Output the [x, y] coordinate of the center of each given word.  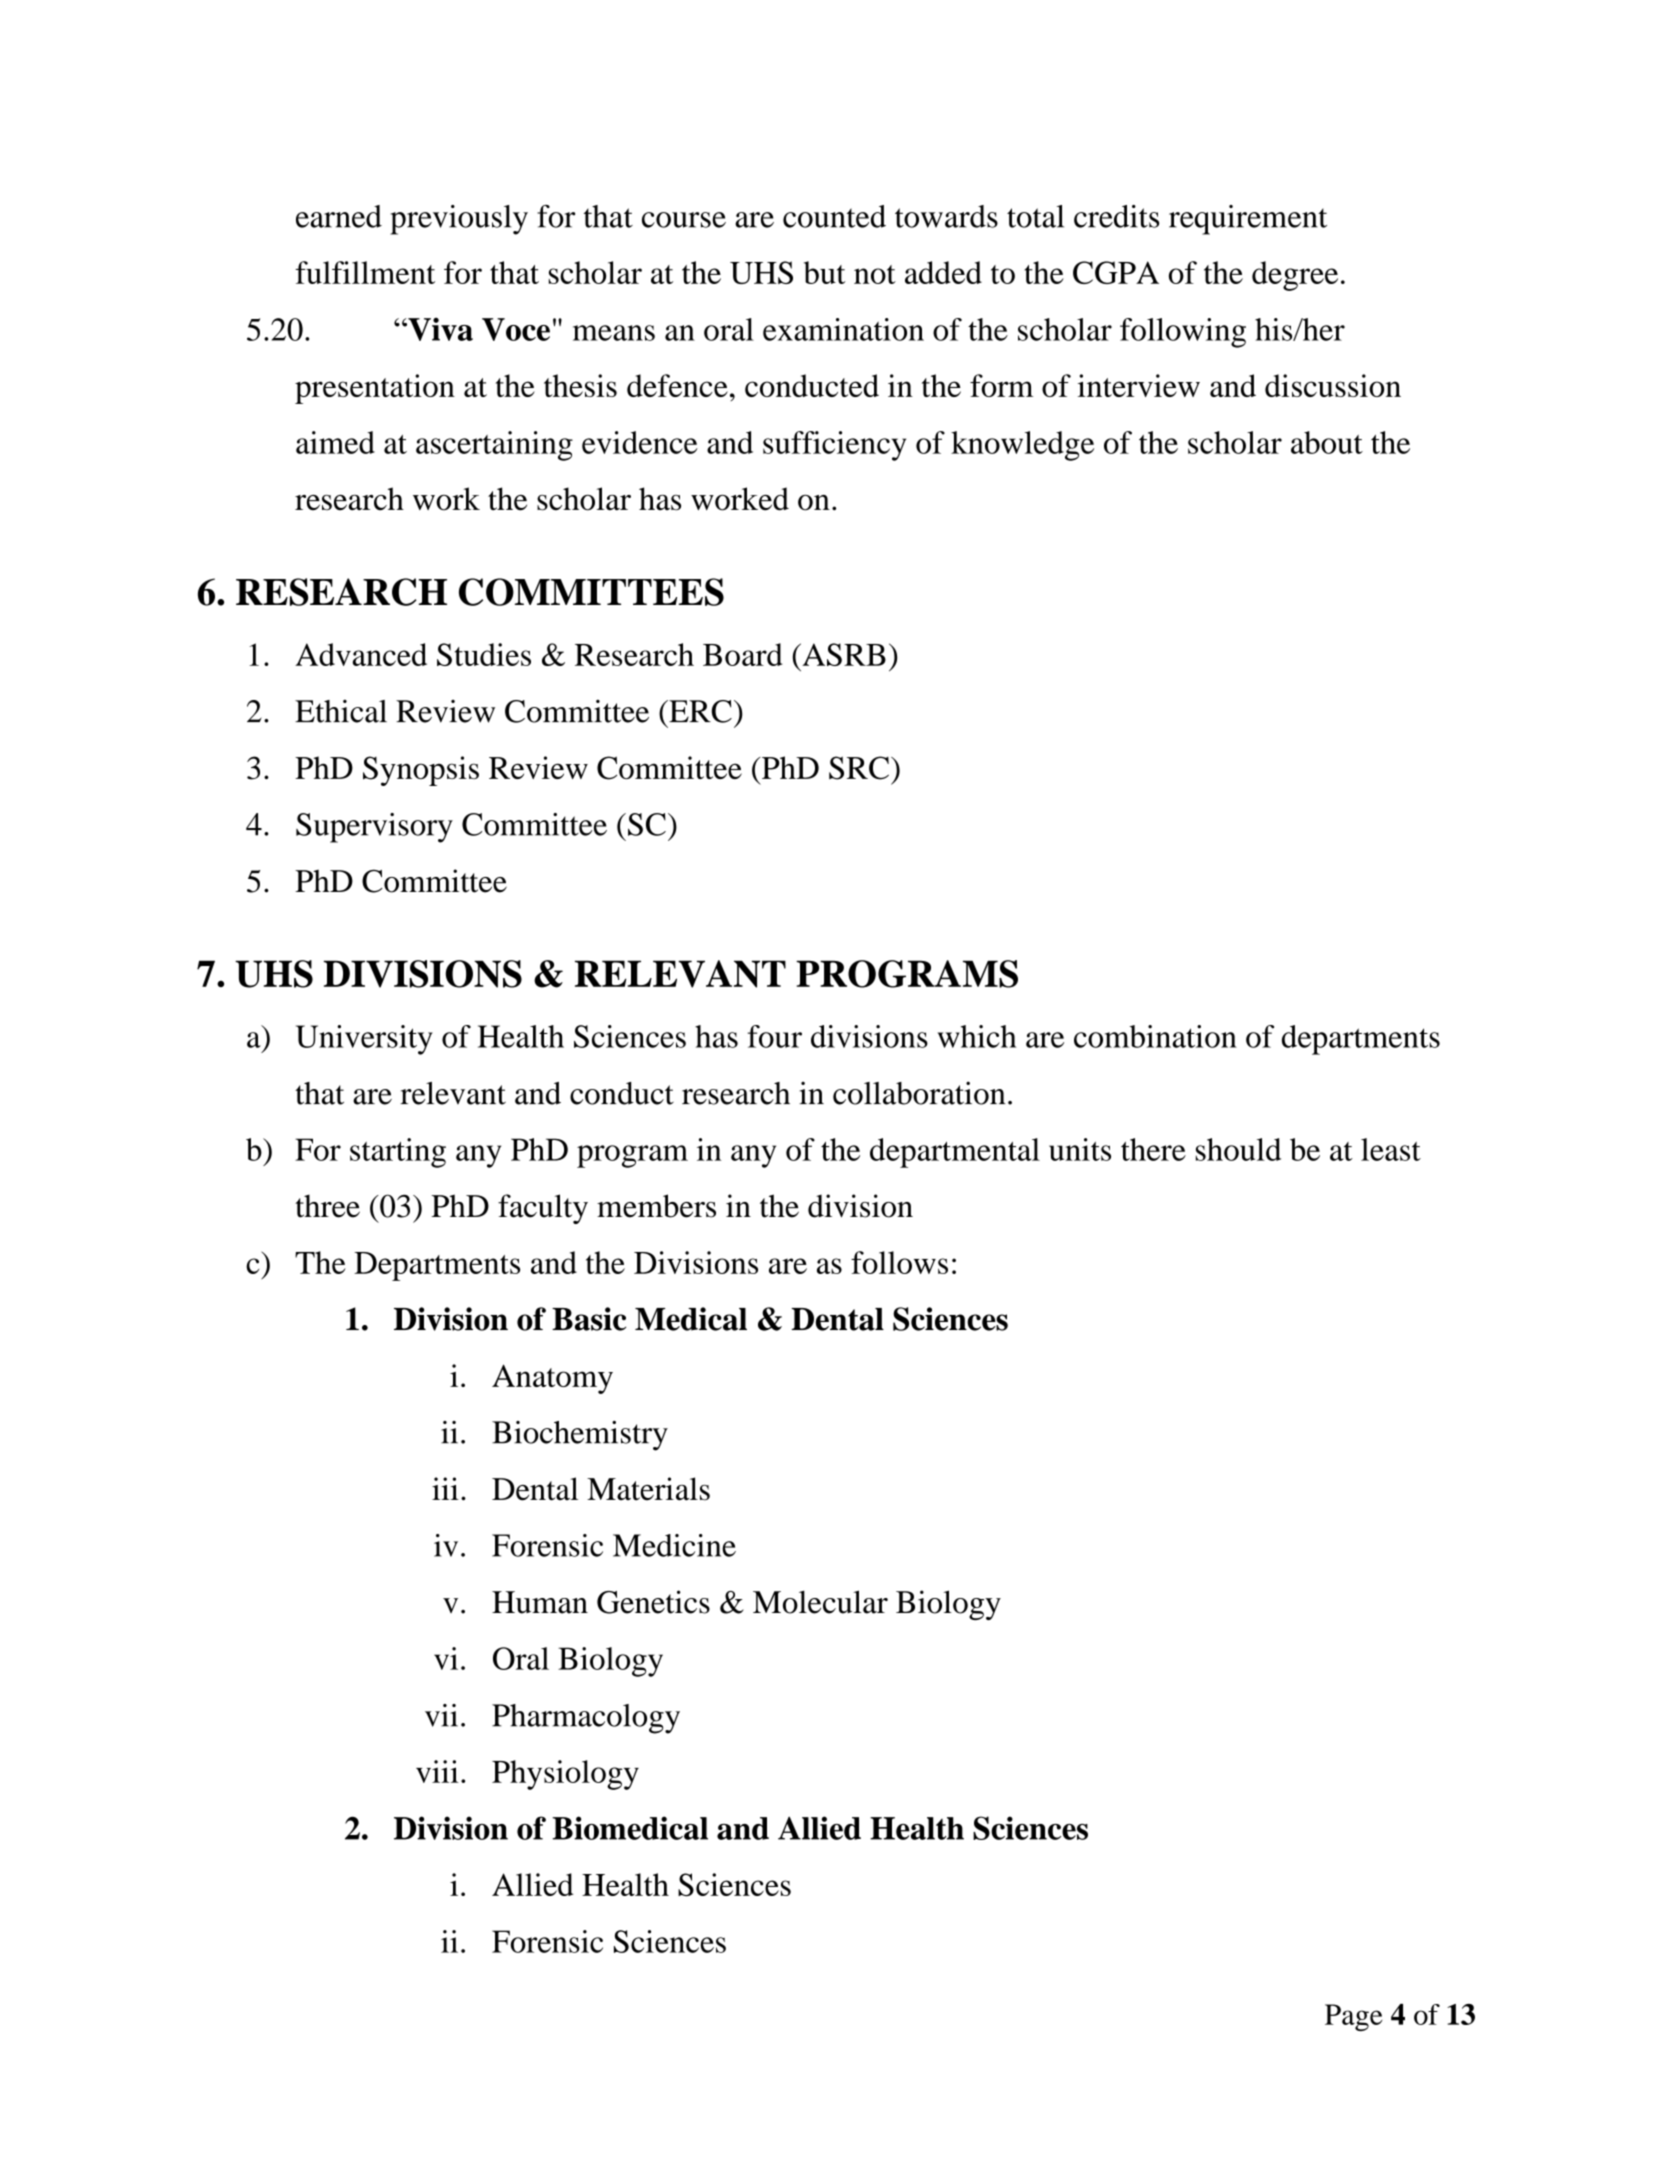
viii [437, 1771]
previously [459, 220]
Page [1354, 2017]
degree [1295, 276]
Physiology [565, 1775]
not [875, 274]
